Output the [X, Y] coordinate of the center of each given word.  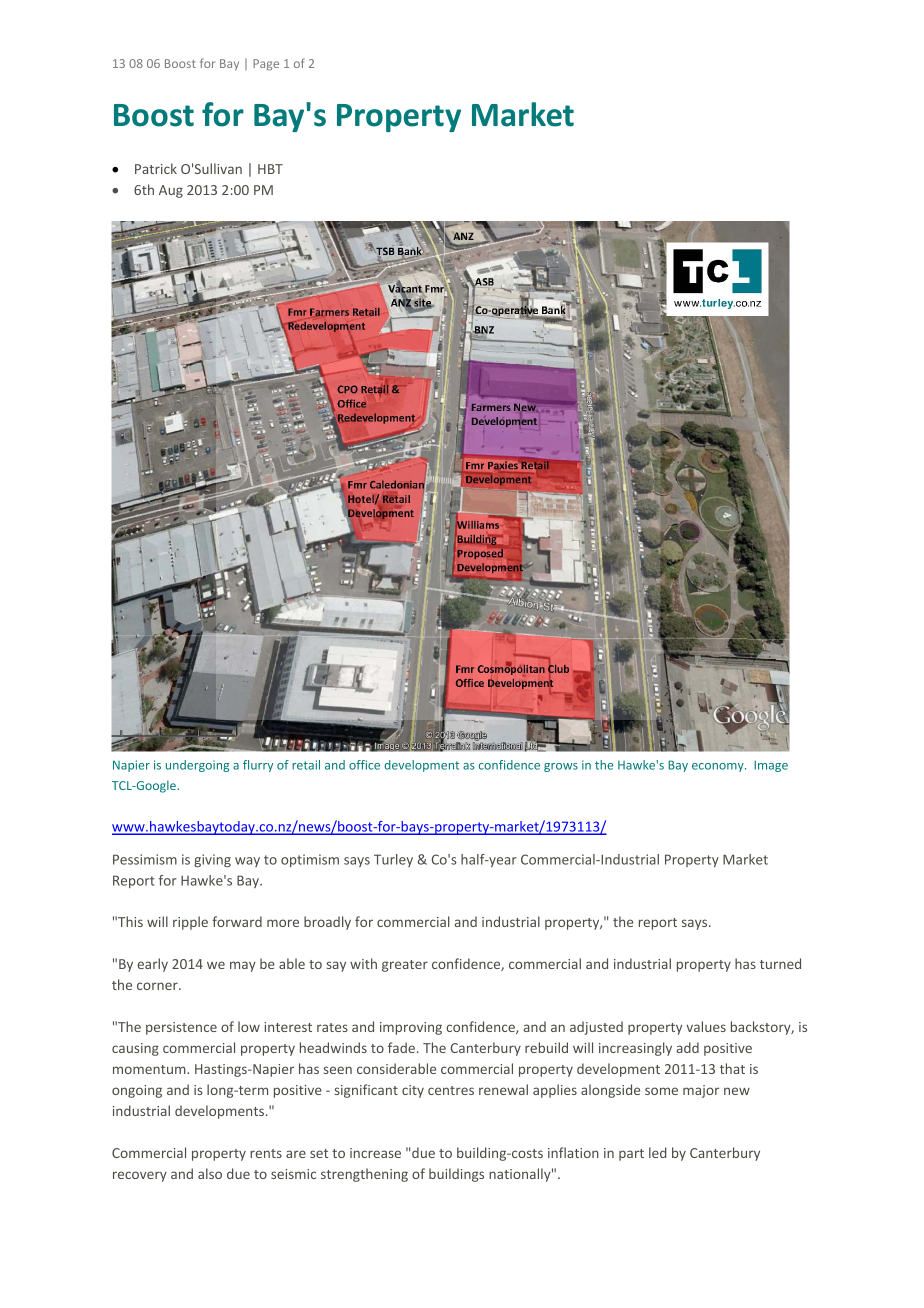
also [210, 1173]
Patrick [156, 168]
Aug [171, 191]
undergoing [197, 766]
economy [719, 767]
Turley [393, 860]
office [364, 765]
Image [771, 766]
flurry [258, 766]
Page [266, 65]
